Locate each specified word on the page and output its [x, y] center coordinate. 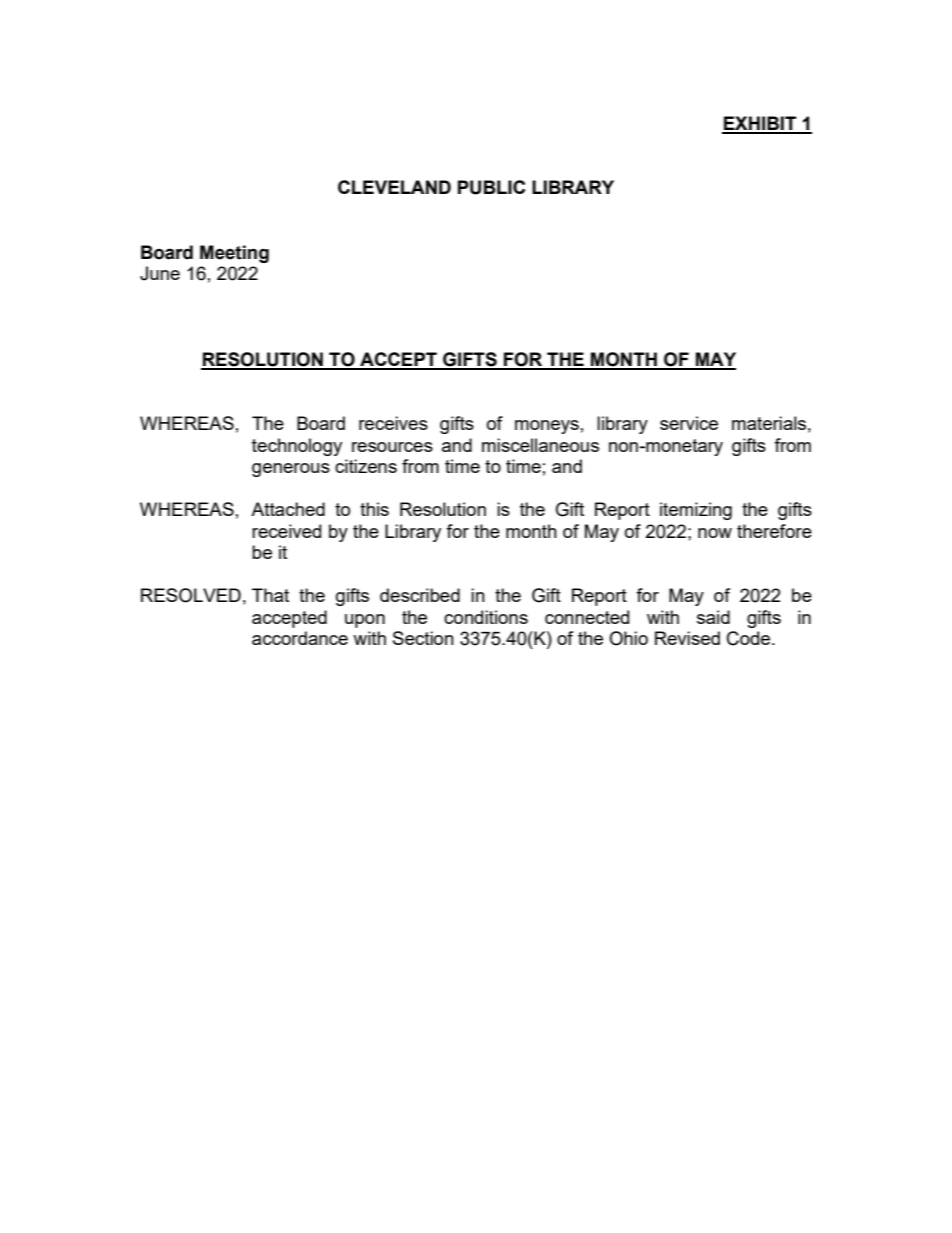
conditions [486, 617]
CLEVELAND [394, 187]
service [689, 423]
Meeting [234, 254]
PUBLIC [491, 187]
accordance [300, 638]
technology [297, 447]
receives [393, 423]
